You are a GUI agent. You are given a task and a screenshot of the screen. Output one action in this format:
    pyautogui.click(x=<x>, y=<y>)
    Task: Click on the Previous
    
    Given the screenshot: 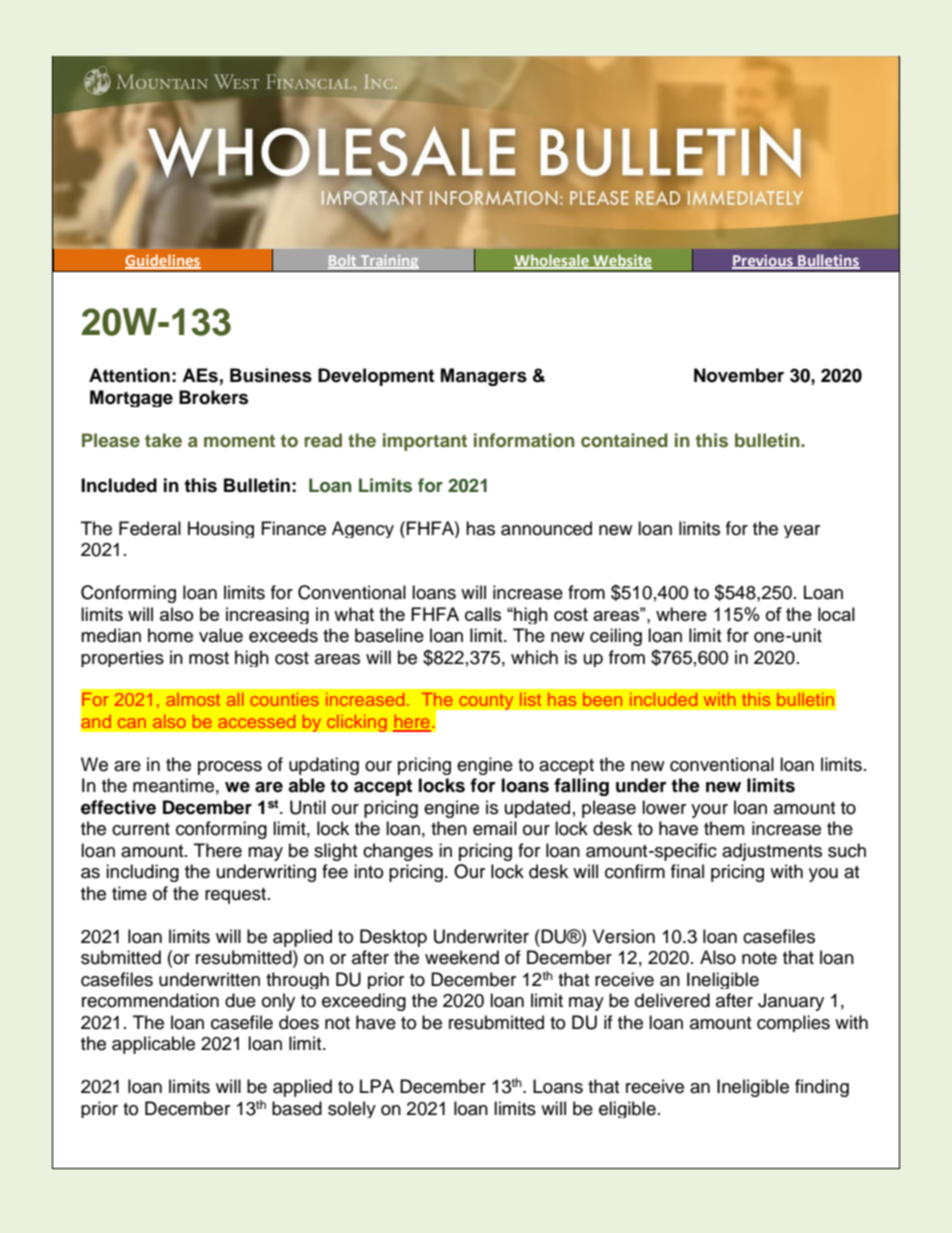 What is the action you would take?
    pyautogui.click(x=763, y=262)
